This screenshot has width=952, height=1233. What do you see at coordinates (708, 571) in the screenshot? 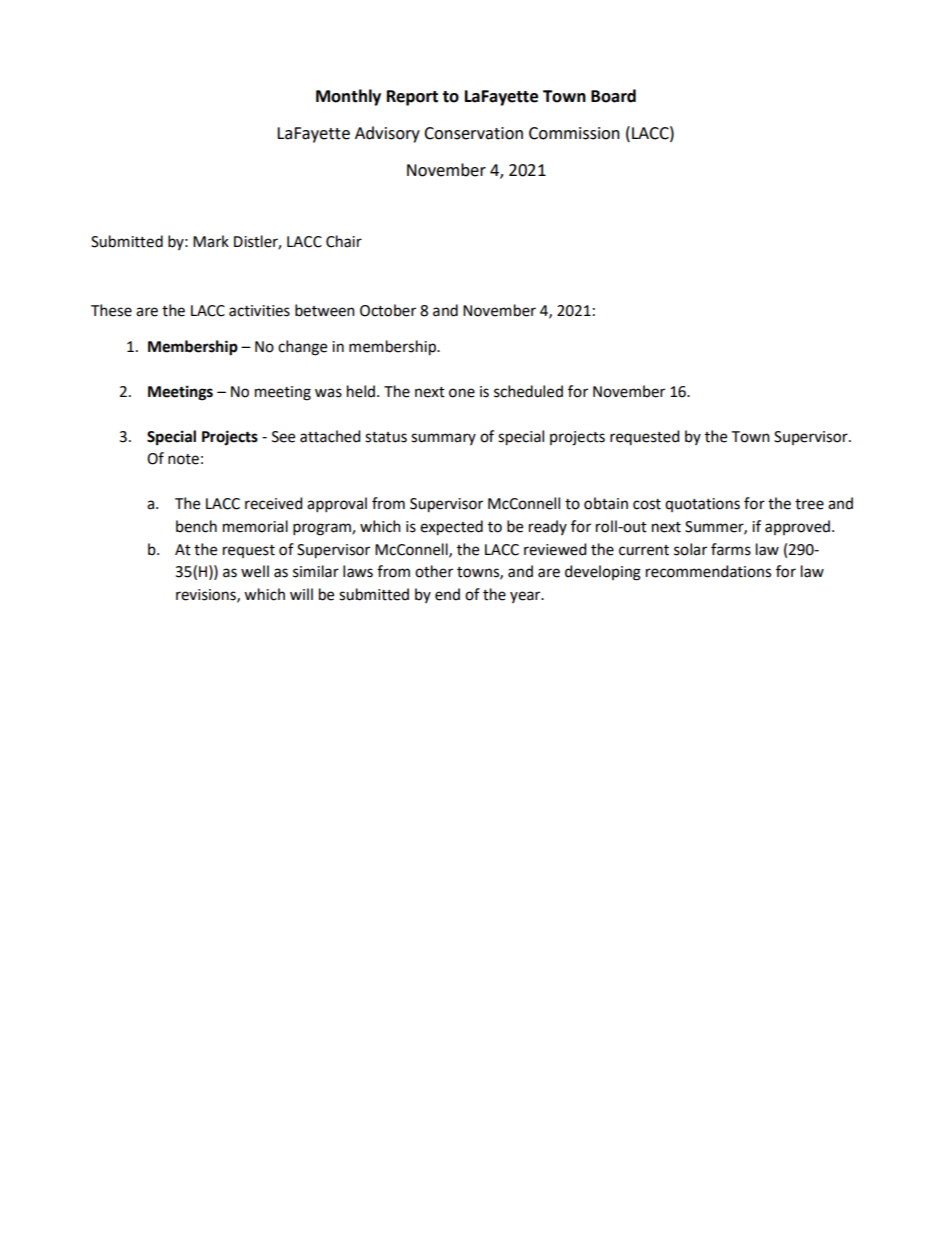
I see `recommendations` at bounding box center [708, 571].
